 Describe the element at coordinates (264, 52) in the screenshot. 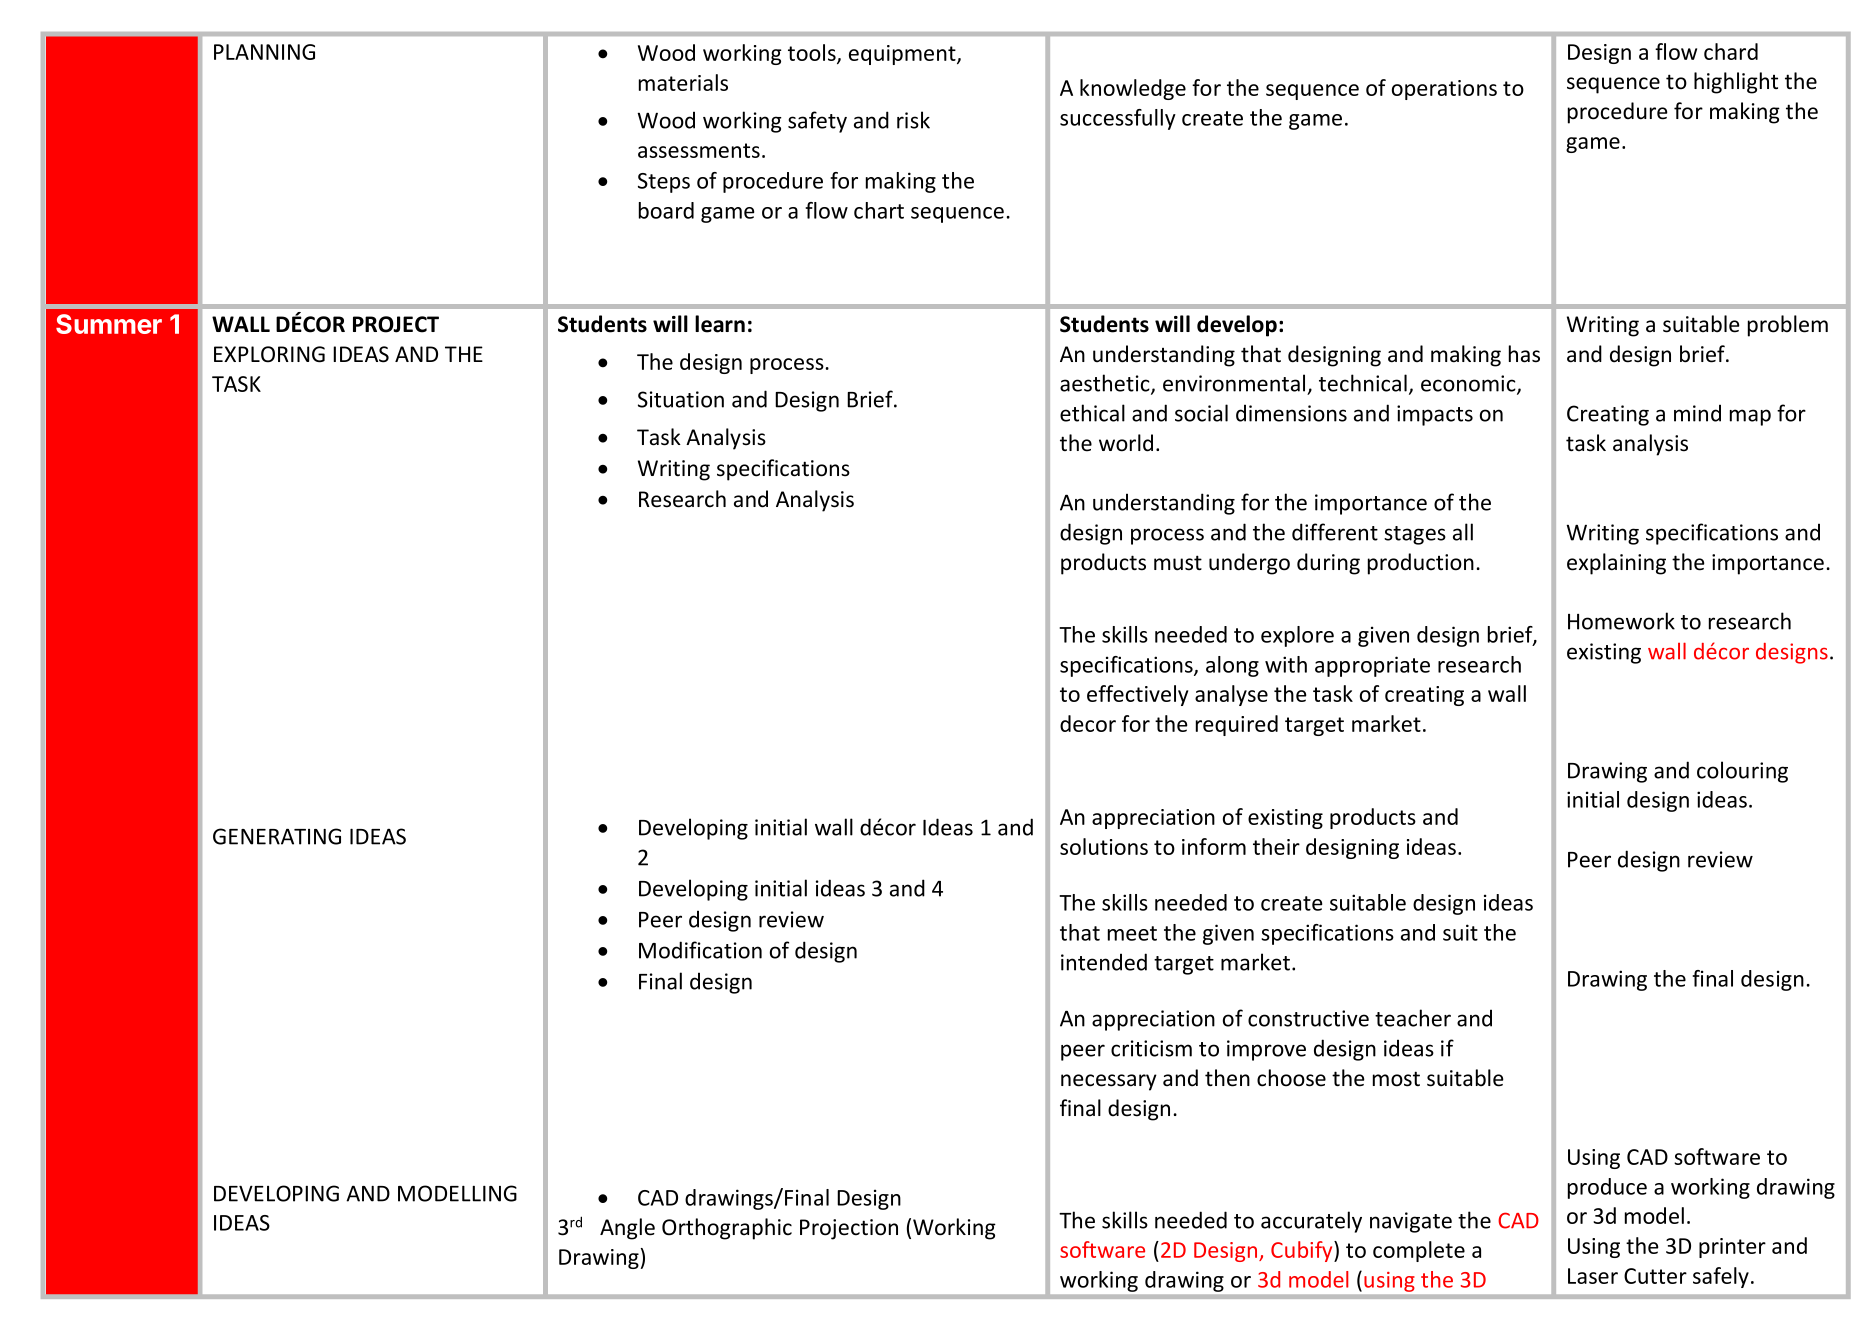

I see `PLANNING` at that location.
